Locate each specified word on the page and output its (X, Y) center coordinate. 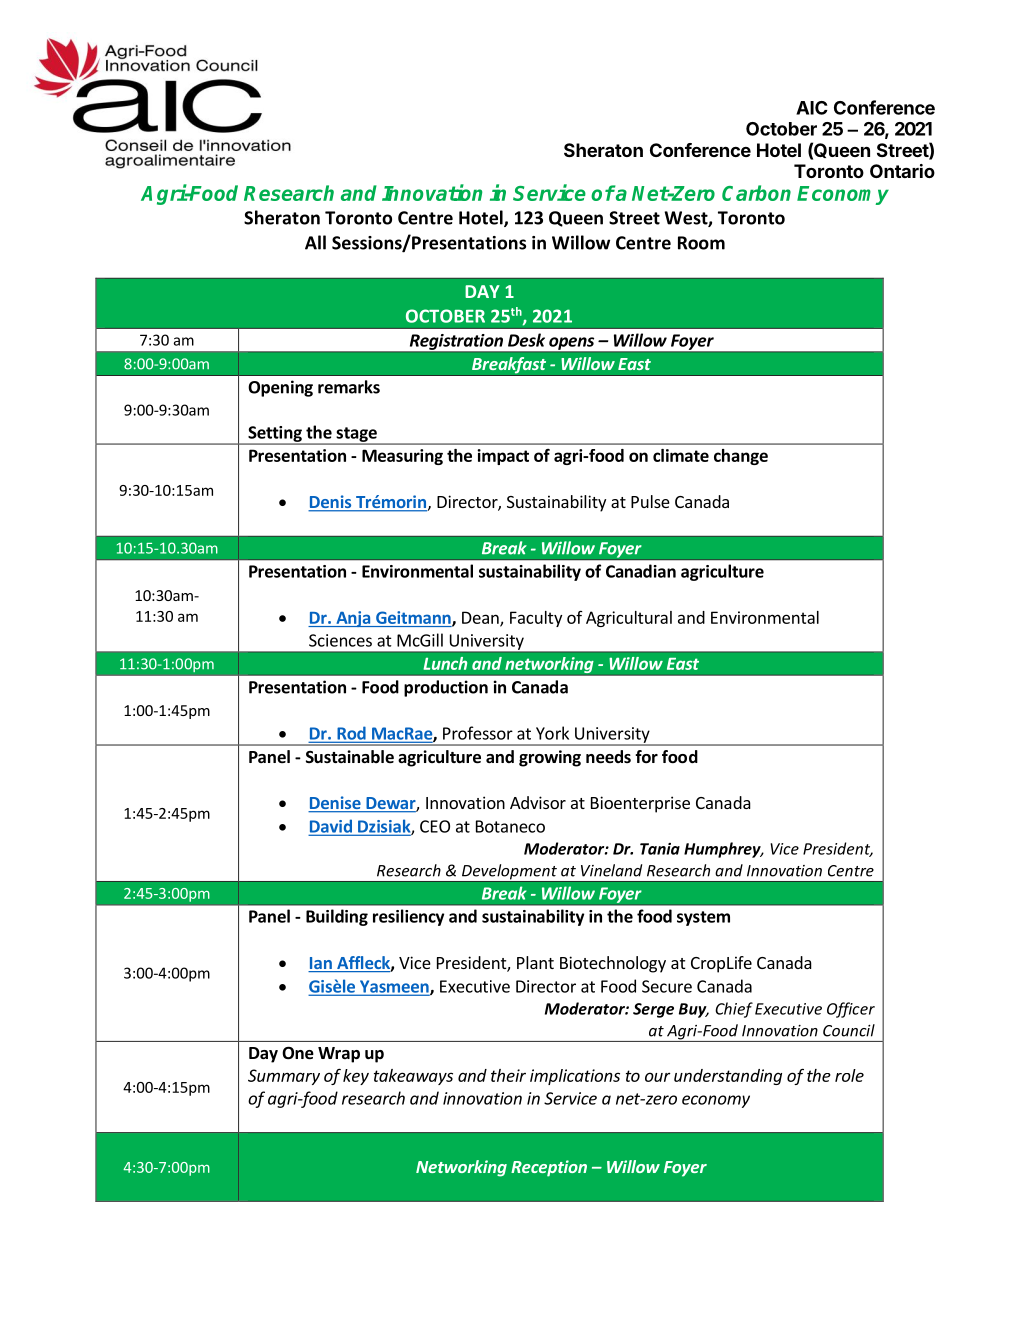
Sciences (340, 640)
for (646, 757)
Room (701, 243)
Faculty (536, 619)
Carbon (756, 193)
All (315, 242)
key (356, 1077)
